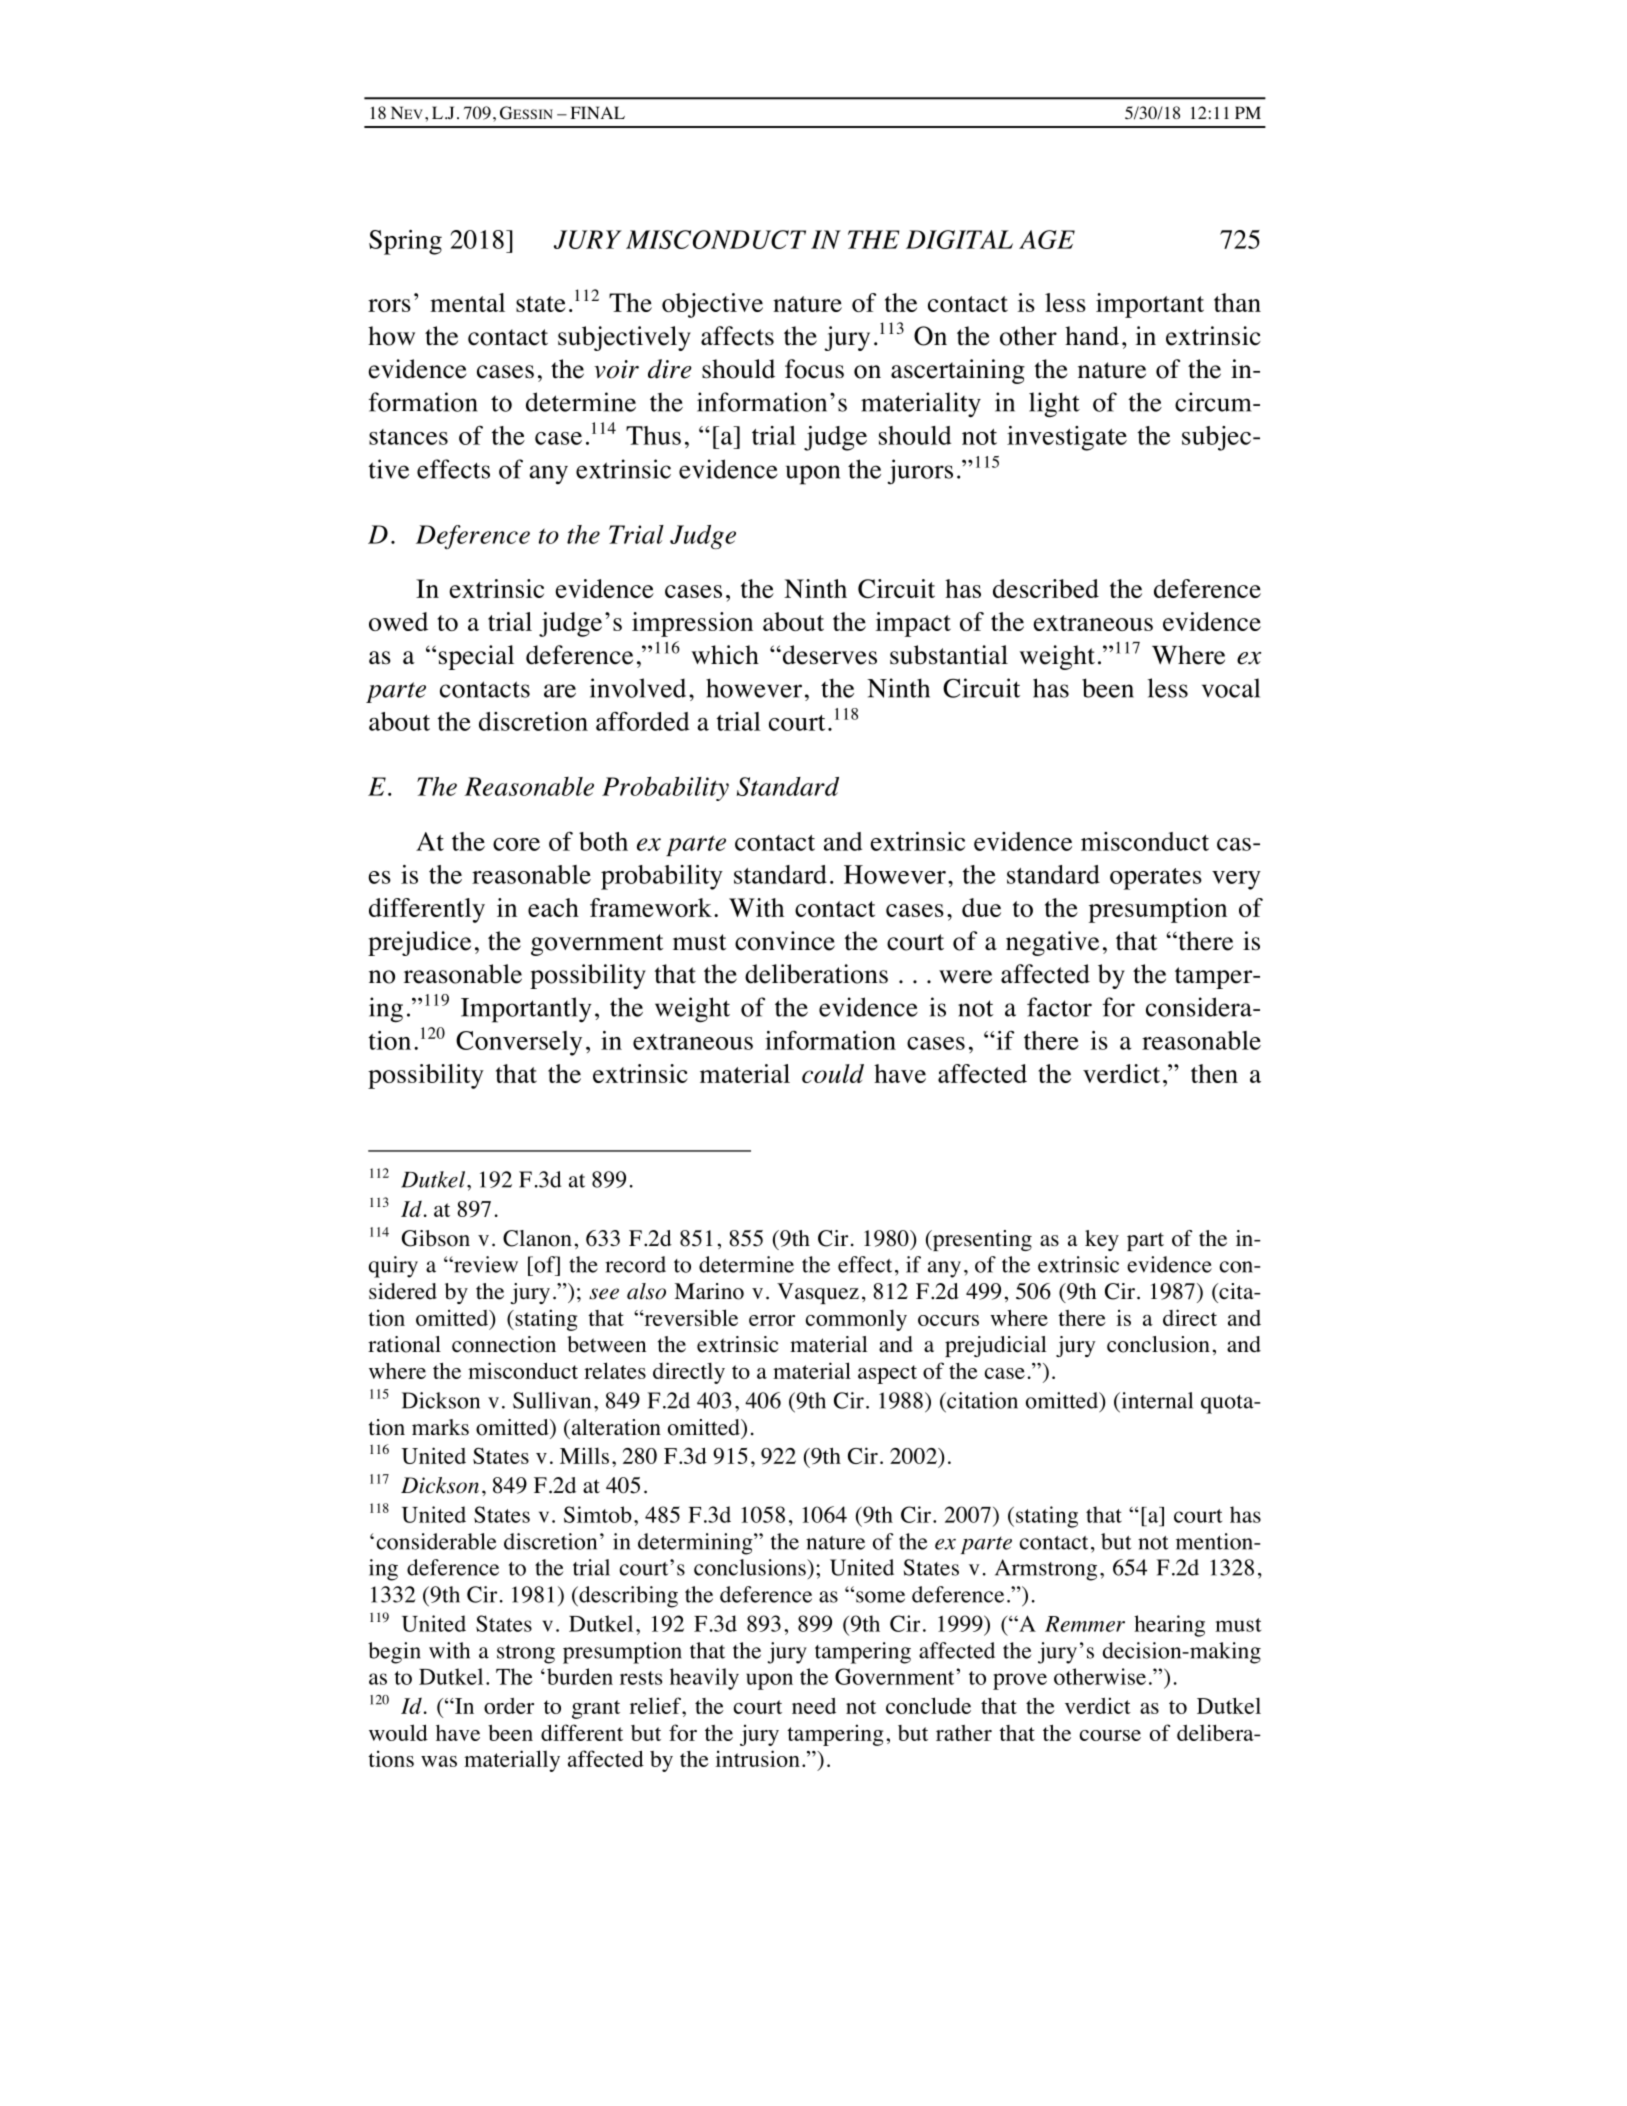  Describe the element at coordinates (1110, 1735) in the screenshot. I see `course` at that location.
